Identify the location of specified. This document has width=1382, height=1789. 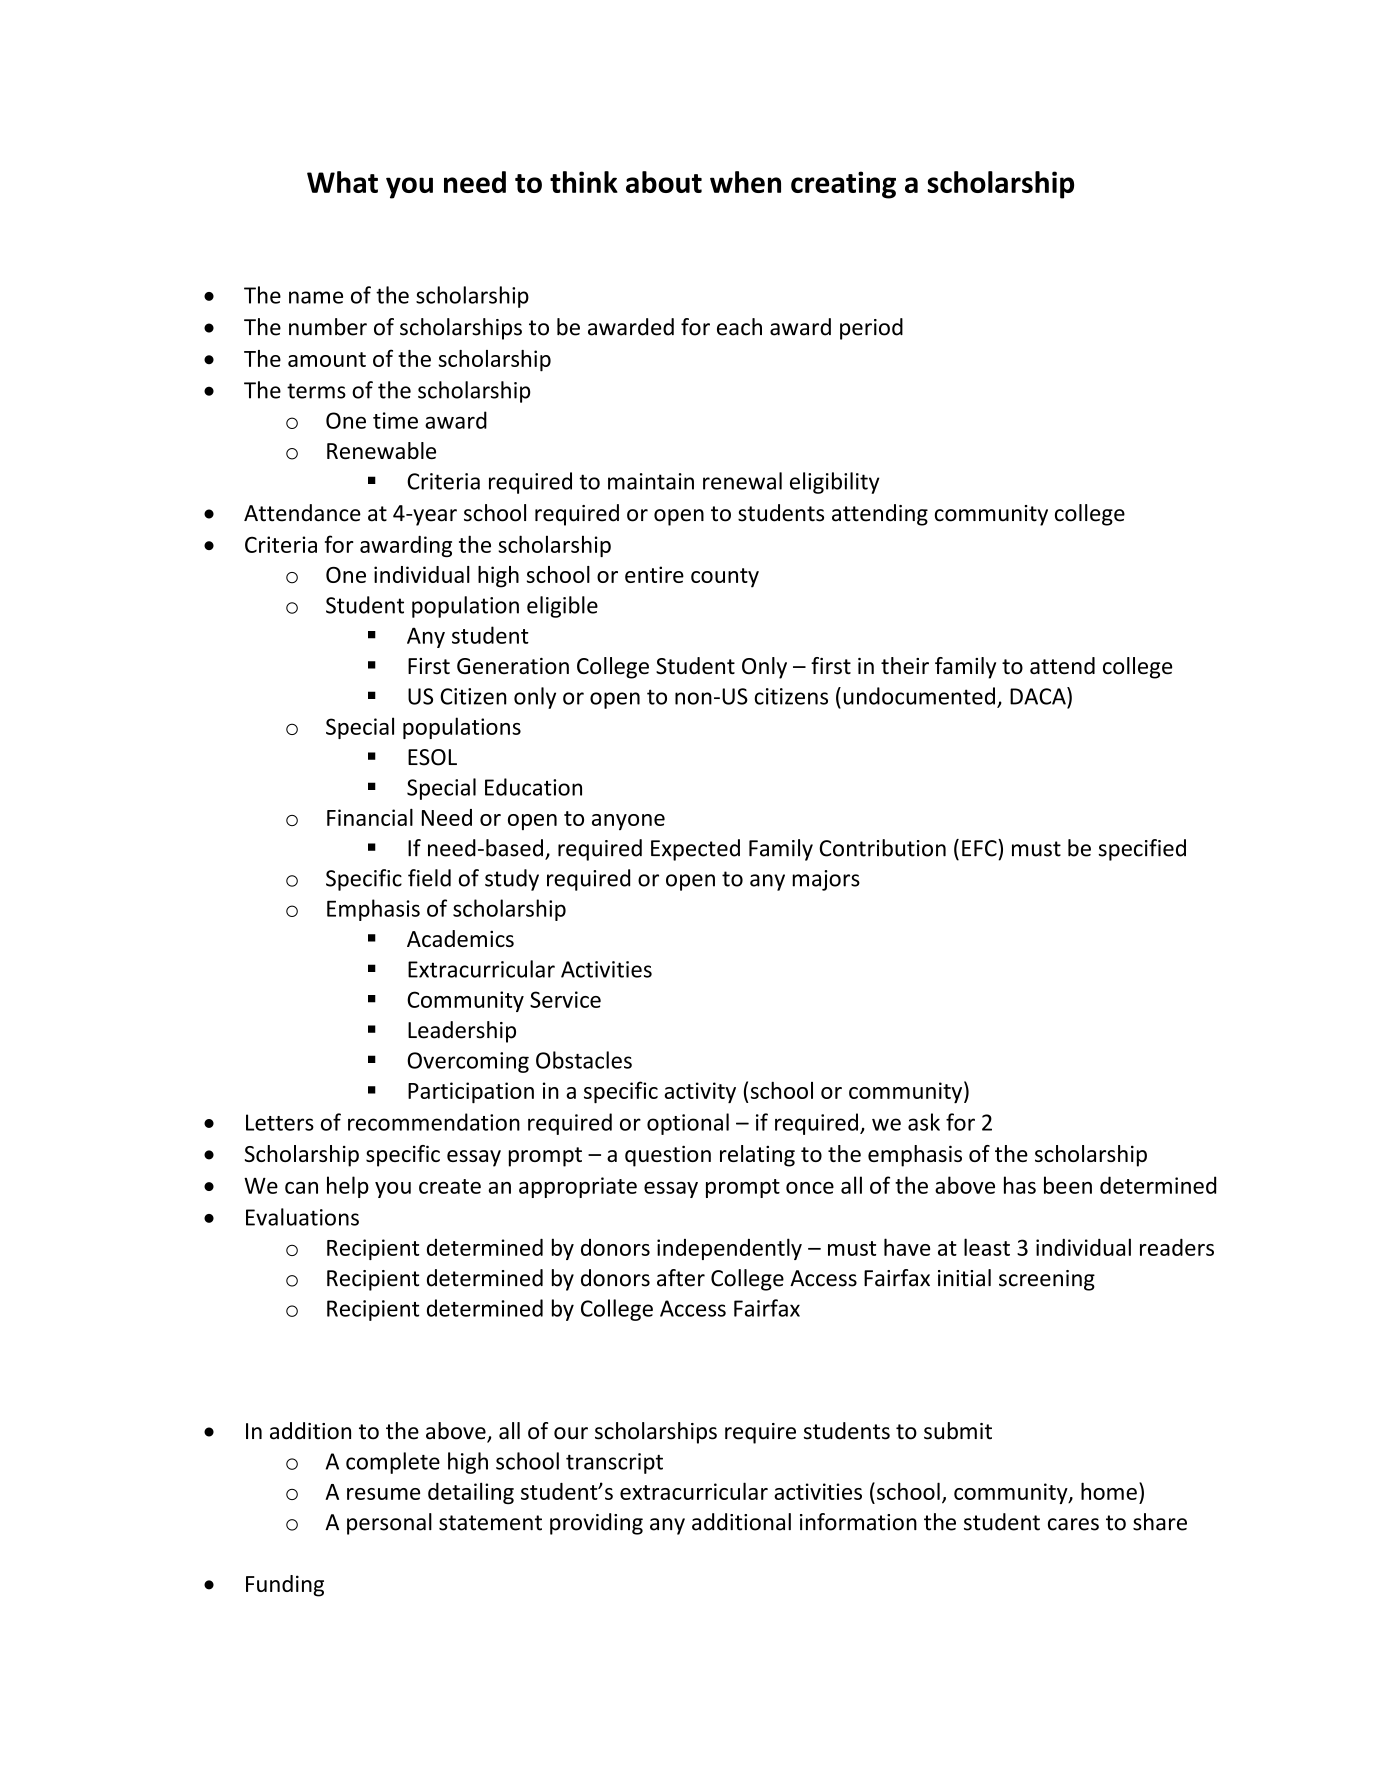
(1142, 850).
